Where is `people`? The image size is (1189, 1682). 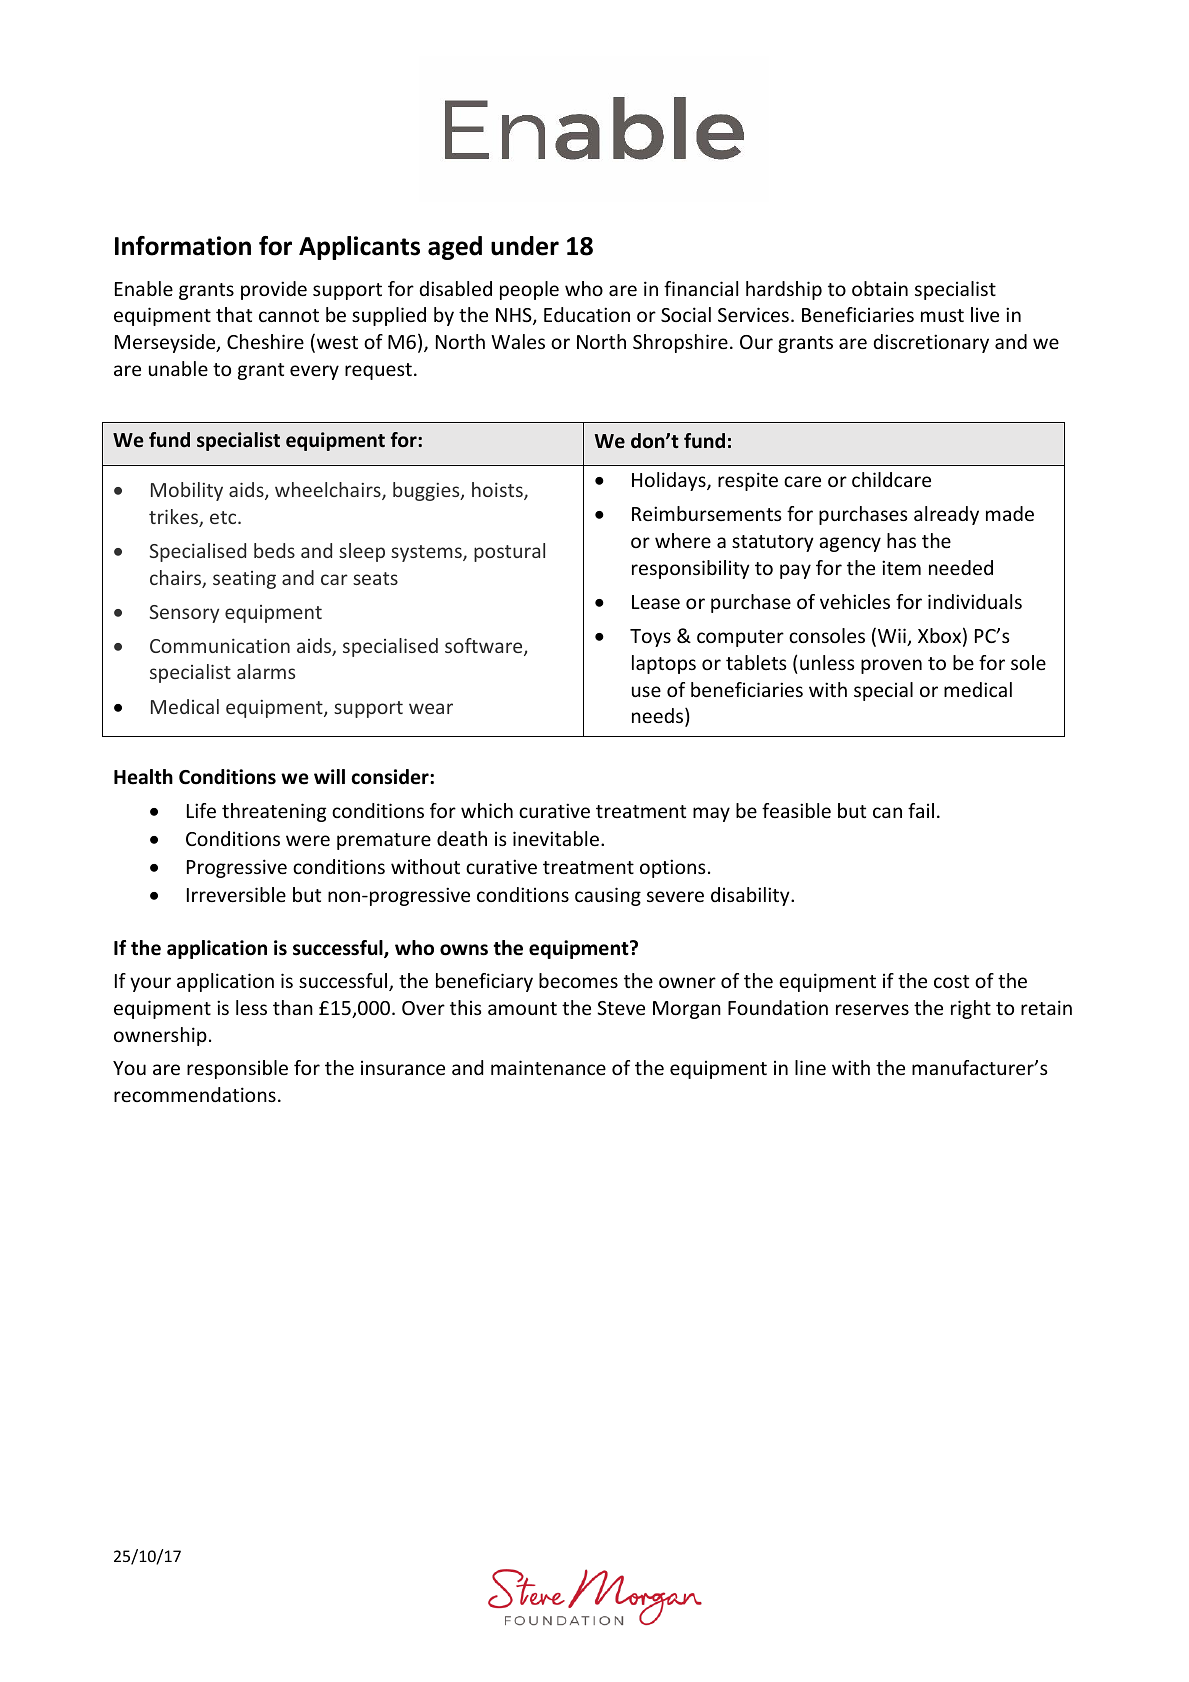 people is located at coordinates (529, 290).
